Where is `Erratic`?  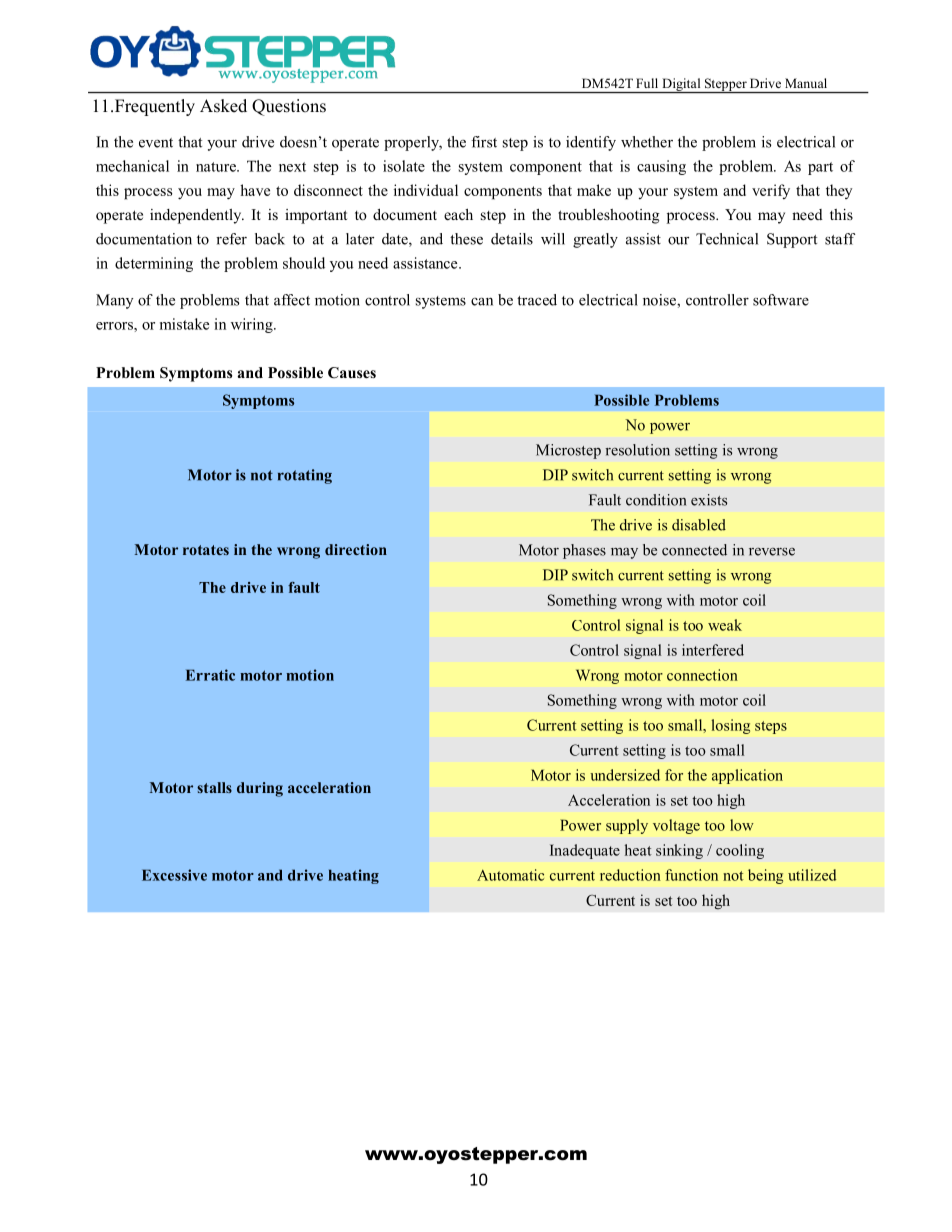 Erratic is located at coordinates (210, 675).
